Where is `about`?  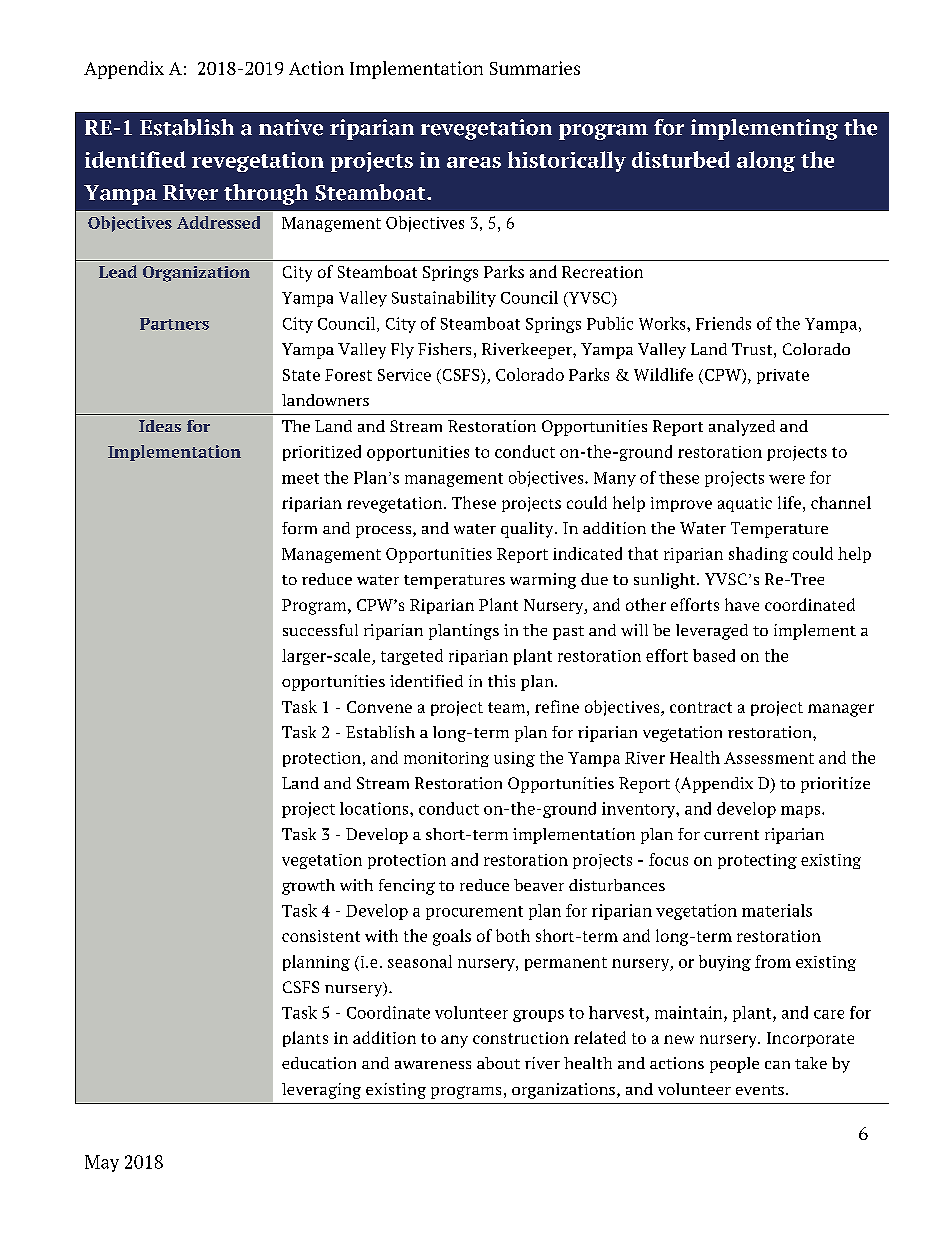
about is located at coordinates (498, 1063).
